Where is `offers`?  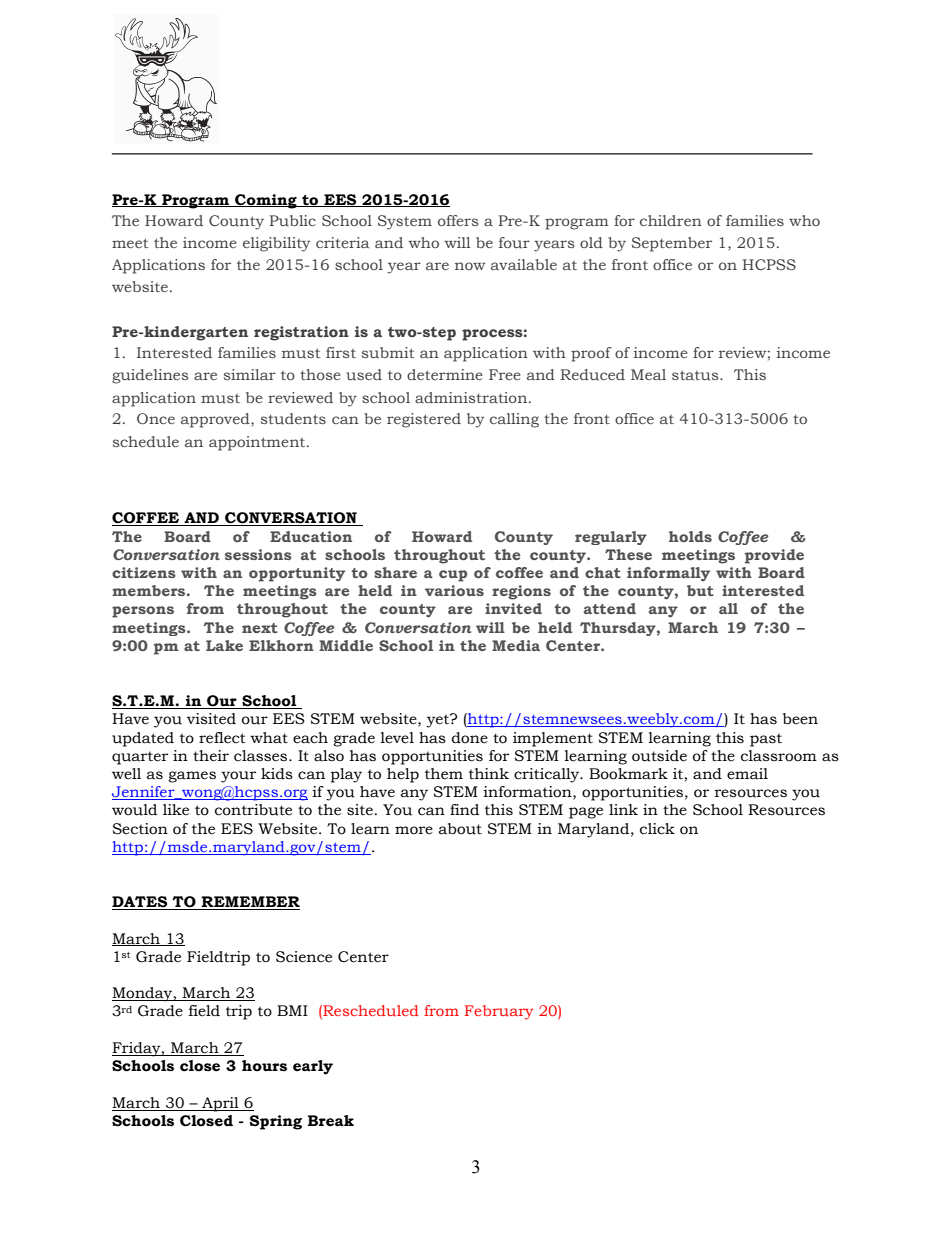
offers is located at coordinates (458, 220).
